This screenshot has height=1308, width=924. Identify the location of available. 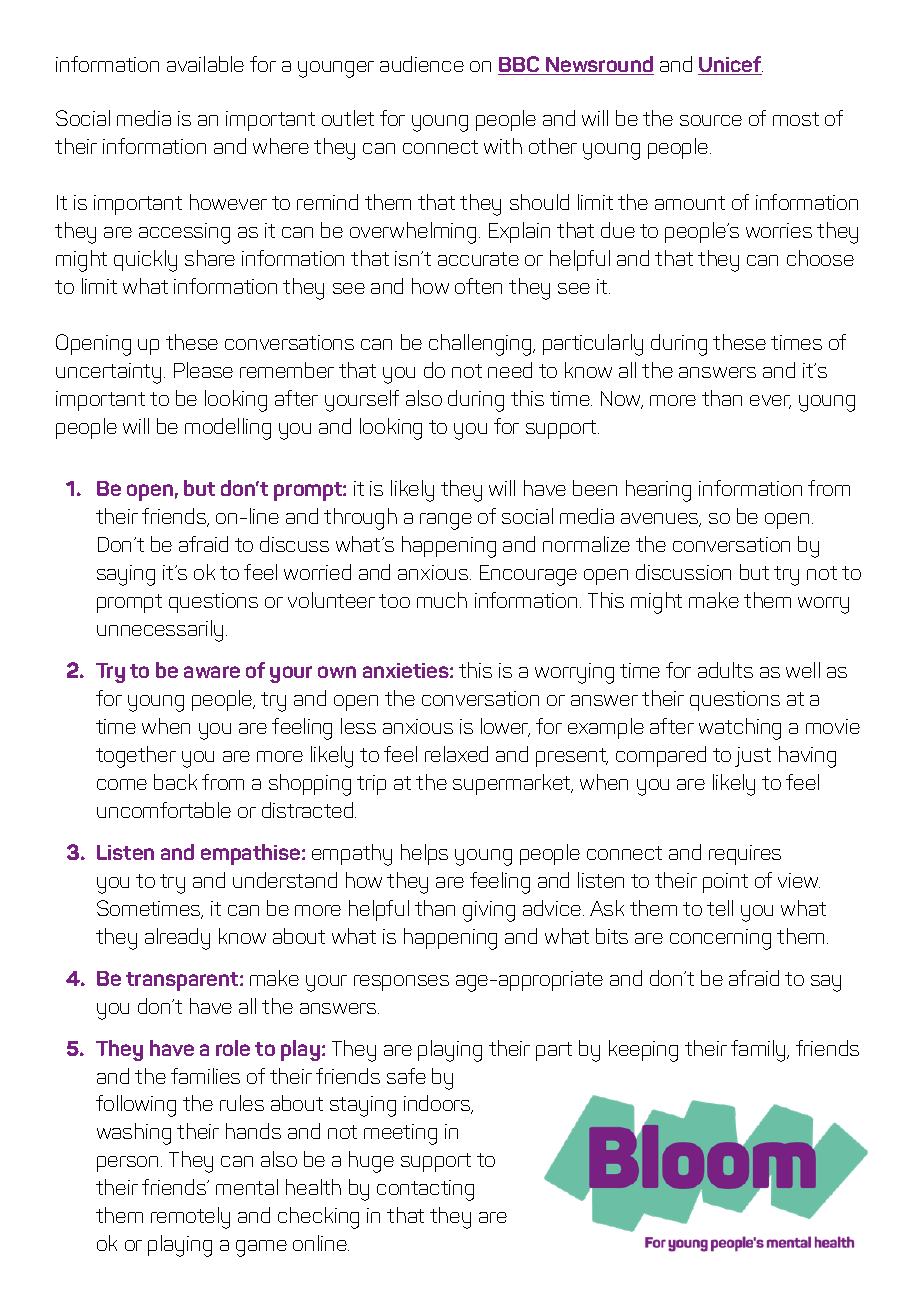
(205, 64).
